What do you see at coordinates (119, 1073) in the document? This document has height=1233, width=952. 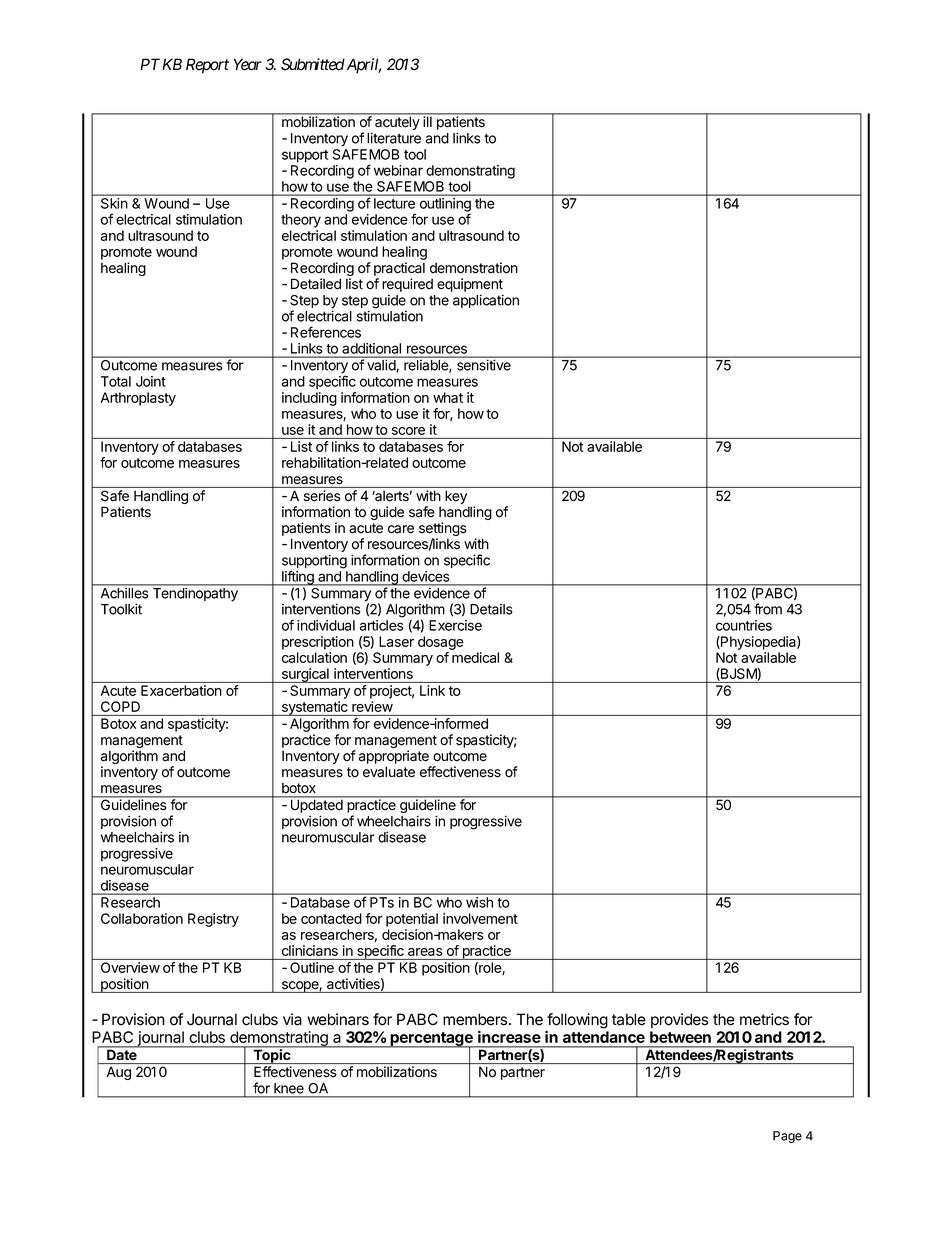 I see `Aug` at bounding box center [119, 1073].
